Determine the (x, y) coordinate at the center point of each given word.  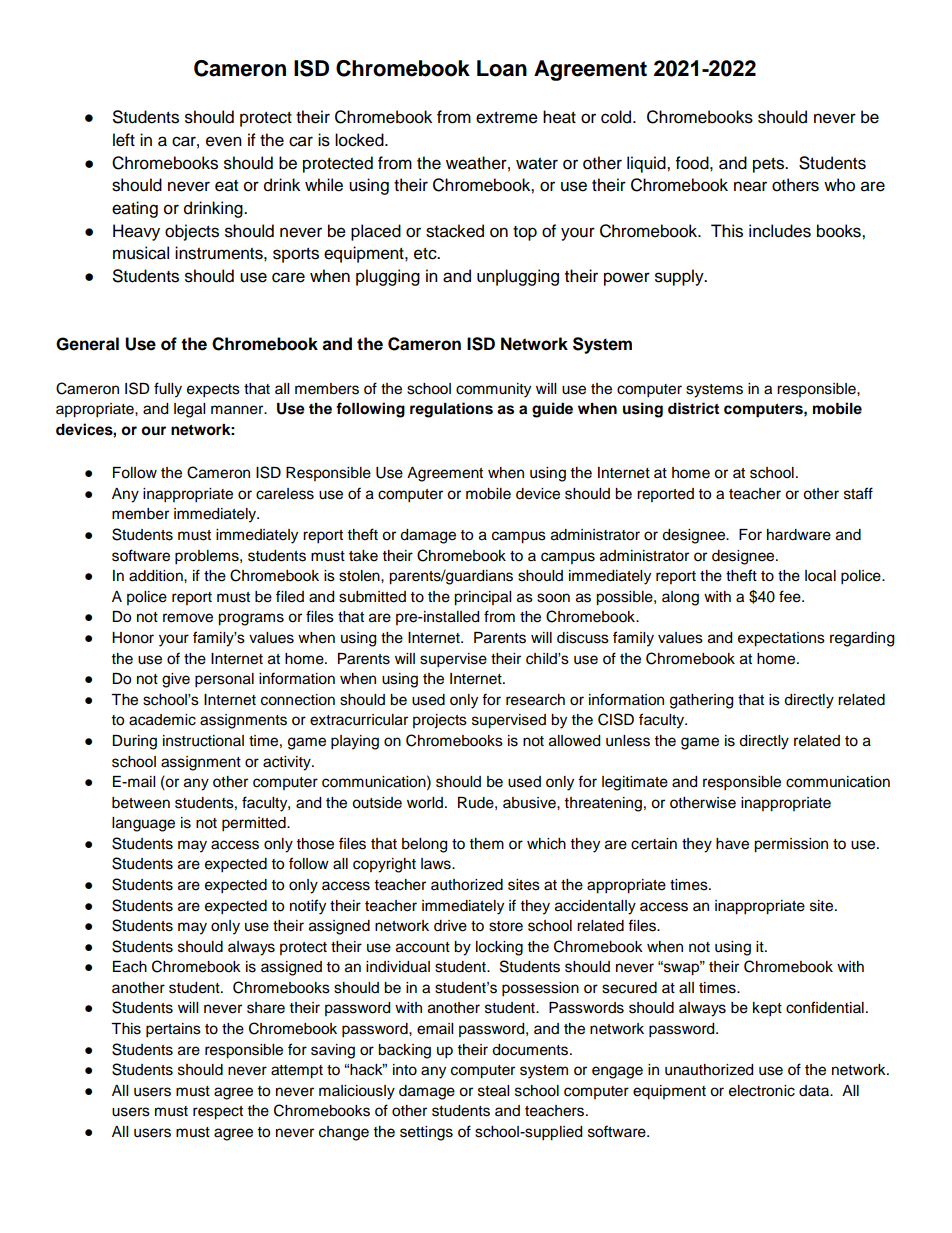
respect (218, 1113)
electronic (762, 1091)
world (425, 803)
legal (189, 410)
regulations (451, 410)
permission (791, 845)
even (224, 141)
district (693, 408)
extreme (507, 118)
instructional (203, 741)
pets (769, 165)
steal (493, 1091)
